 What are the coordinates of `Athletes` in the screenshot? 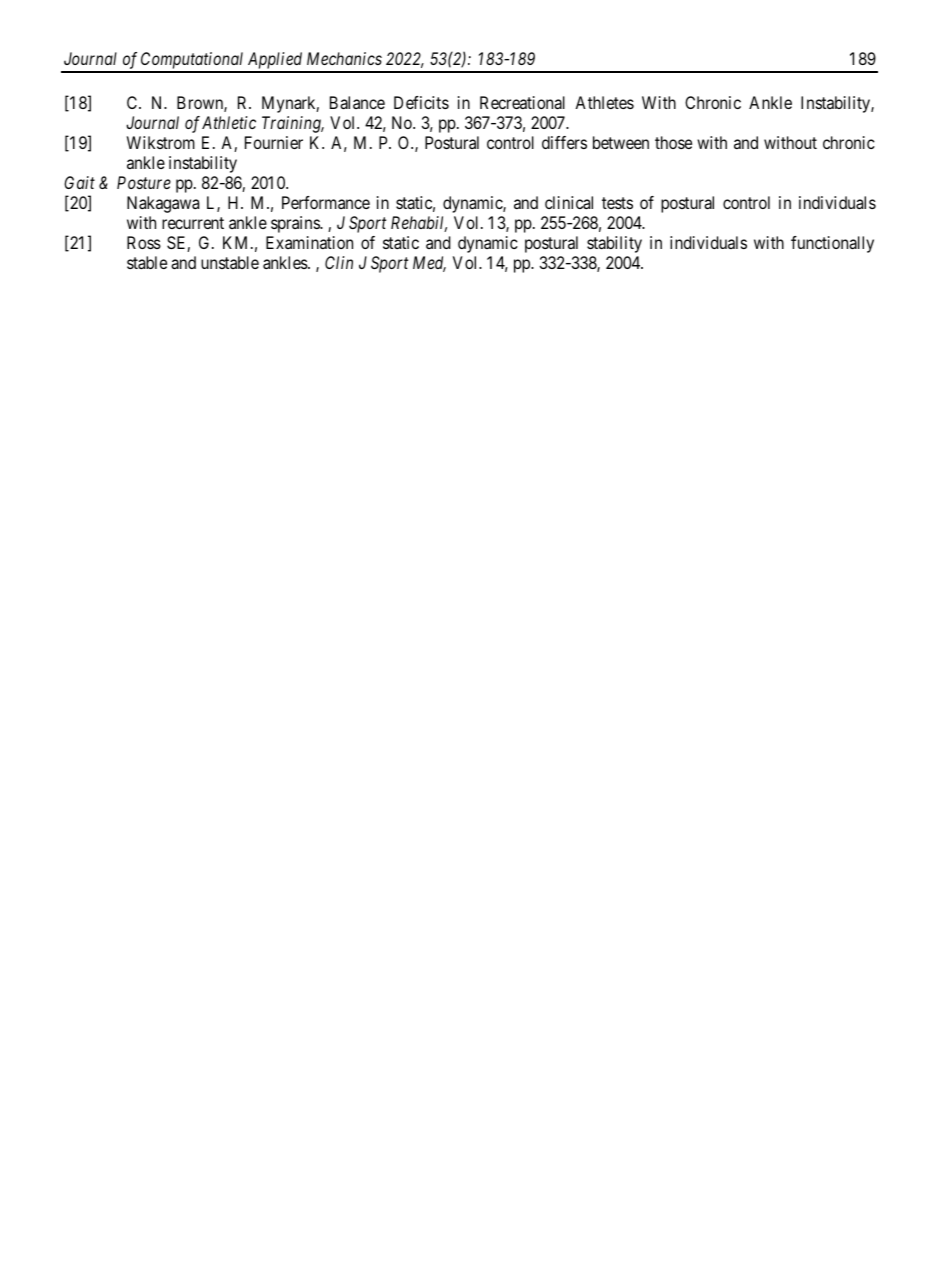 It's located at (604, 102).
